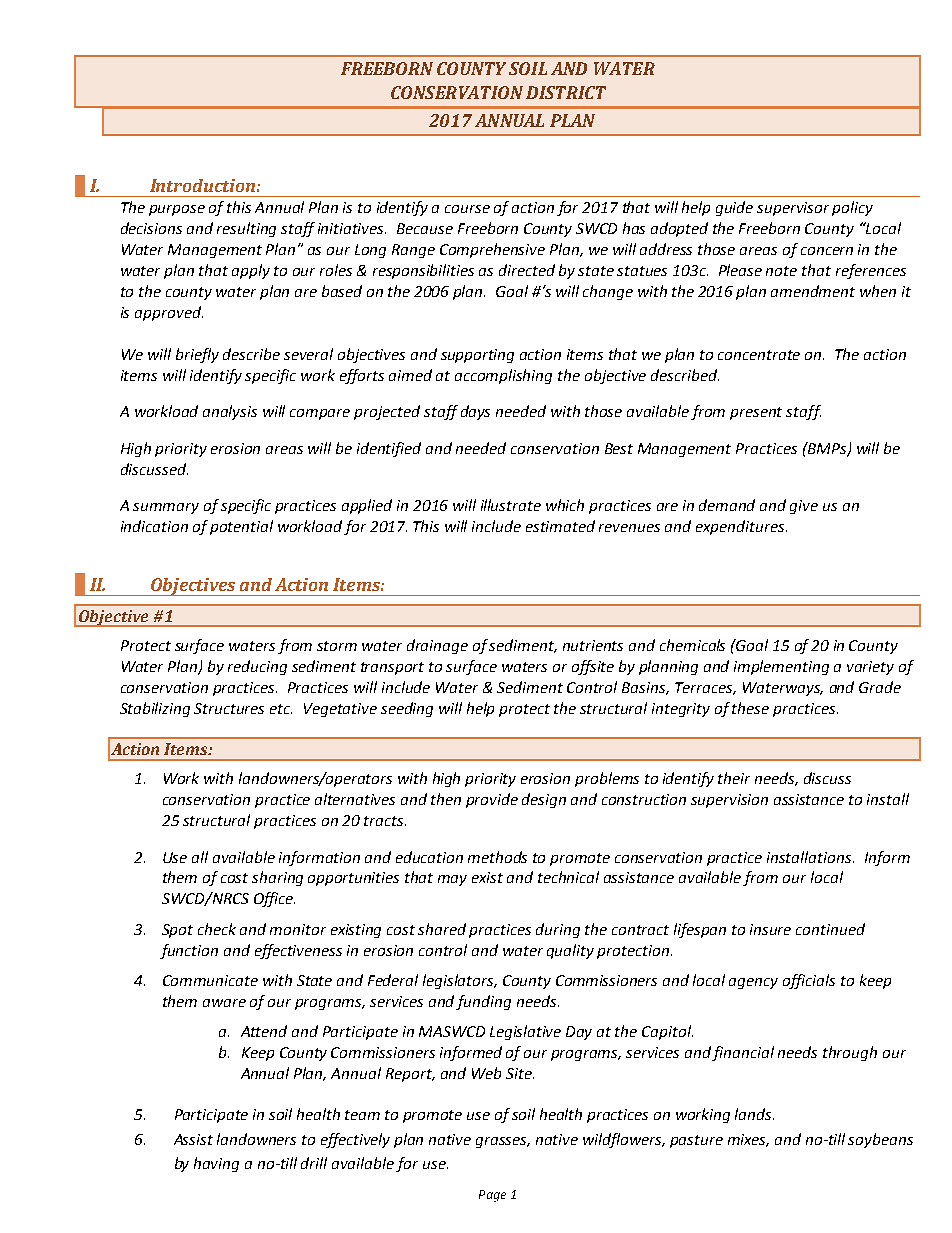  I want to click on potential, so click(241, 527).
